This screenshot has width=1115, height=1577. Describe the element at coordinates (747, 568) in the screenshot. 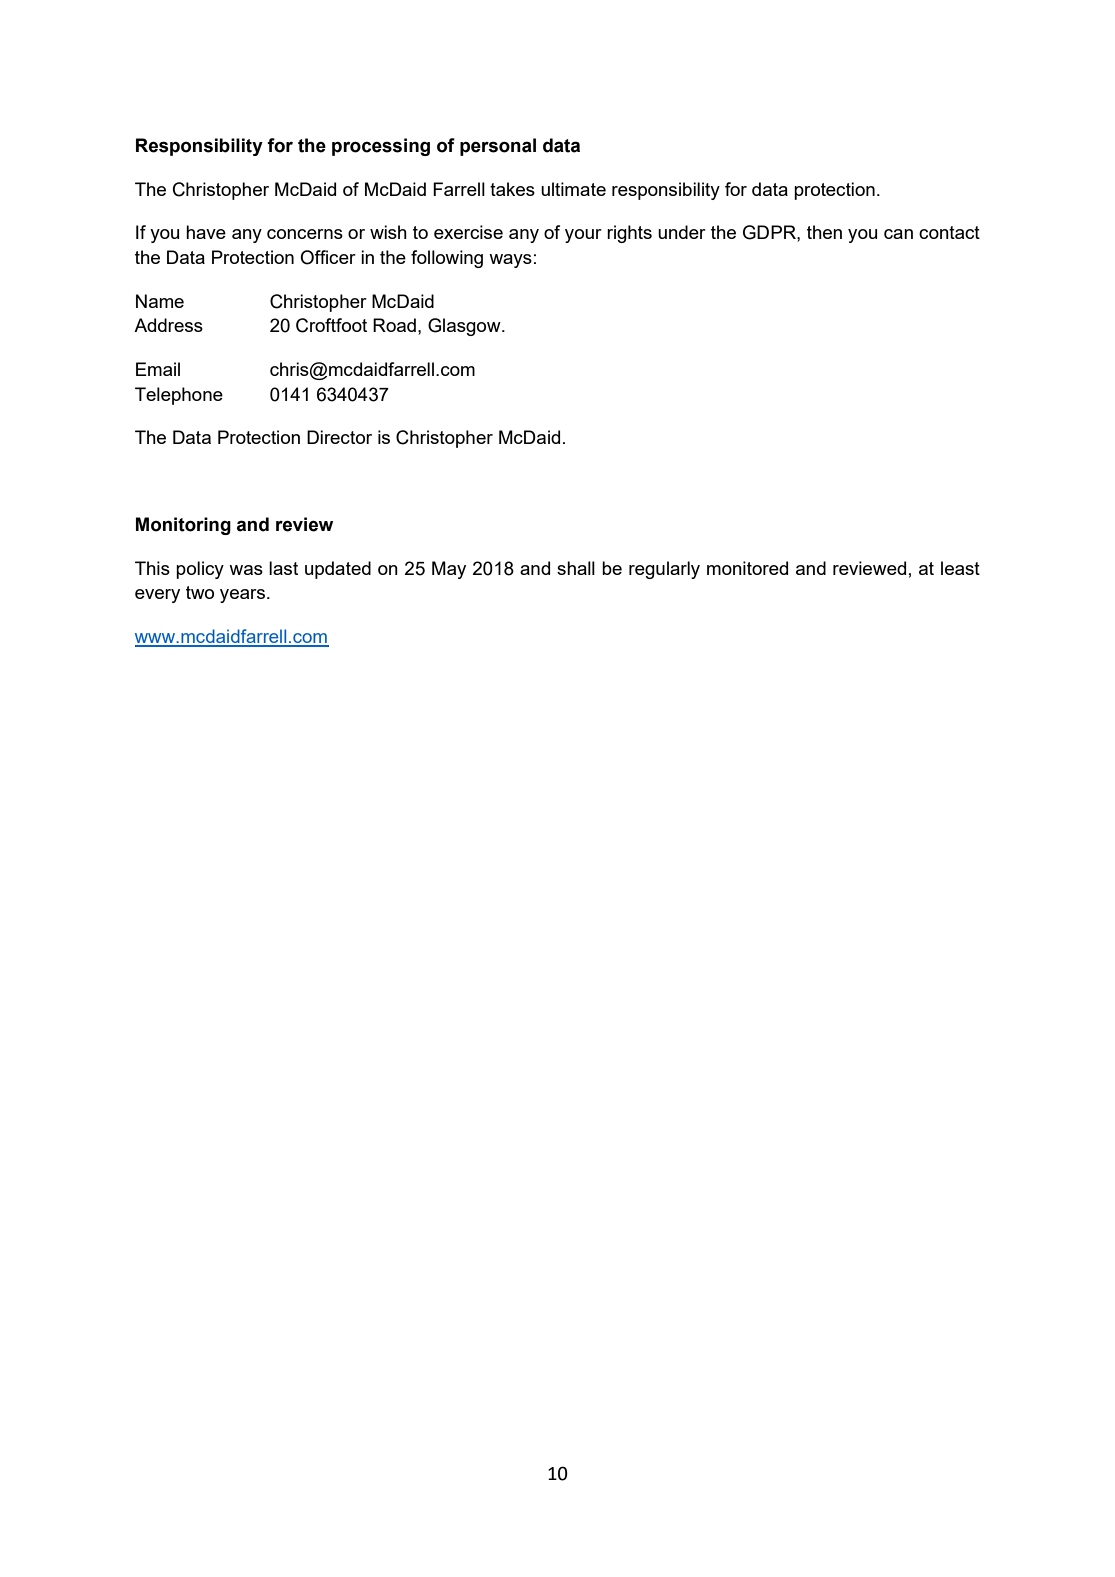

I see `monitored` at that location.
